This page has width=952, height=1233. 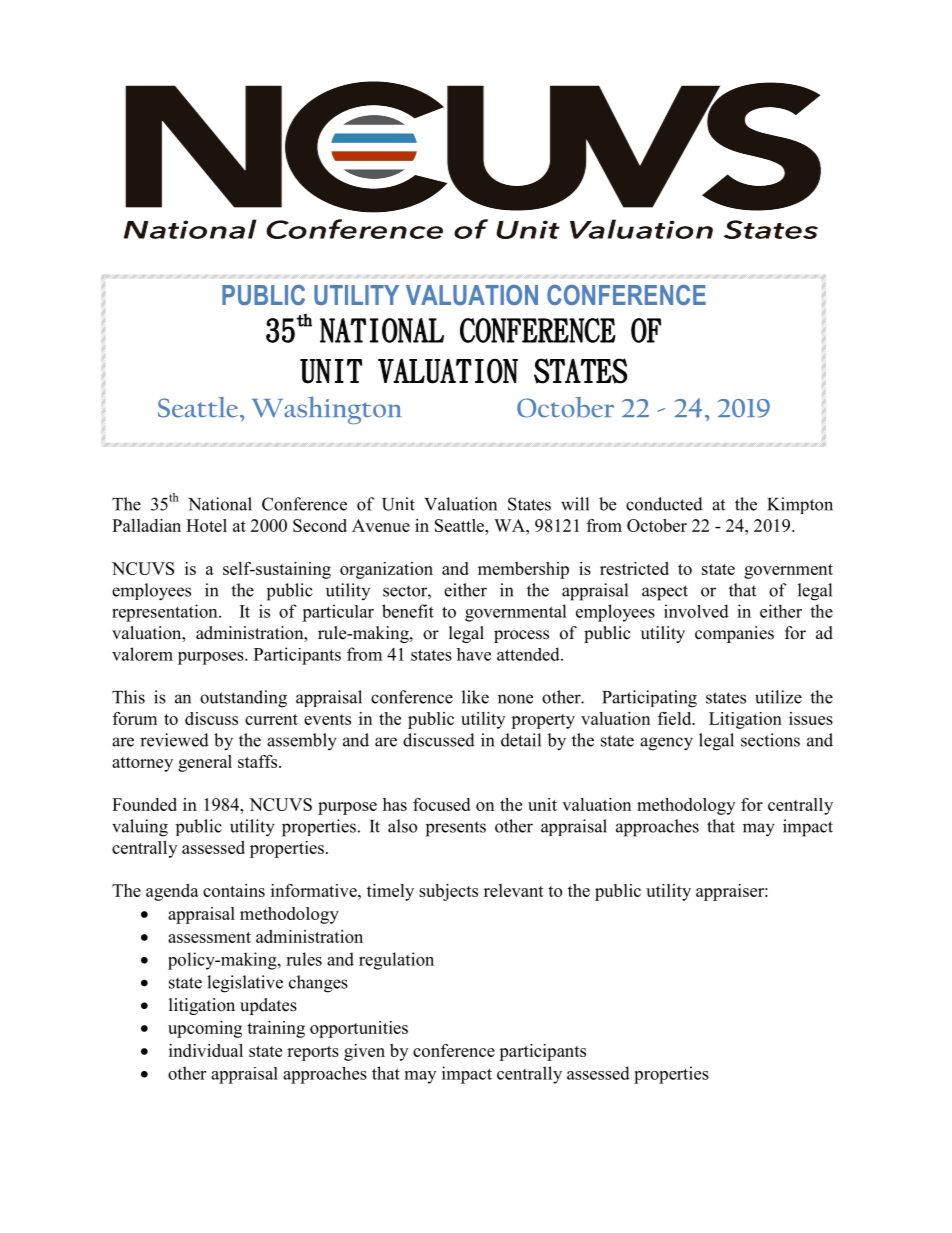 I want to click on reviewed, so click(x=174, y=740).
